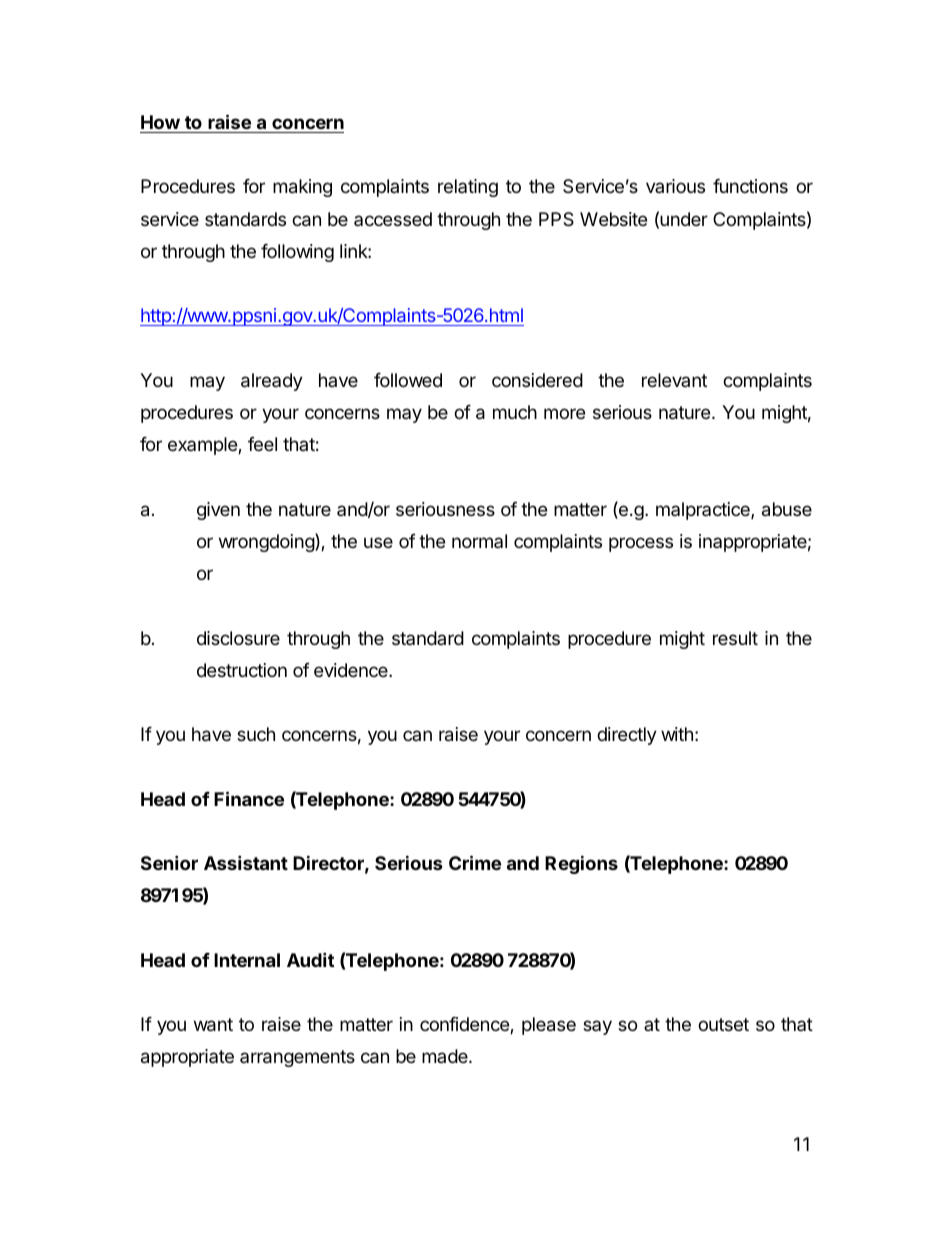 Image resolution: width=952 pixels, height=1233 pixels. Describe the element at coordinates (213, 1025) in the screenshot. I see `want` at that location.
